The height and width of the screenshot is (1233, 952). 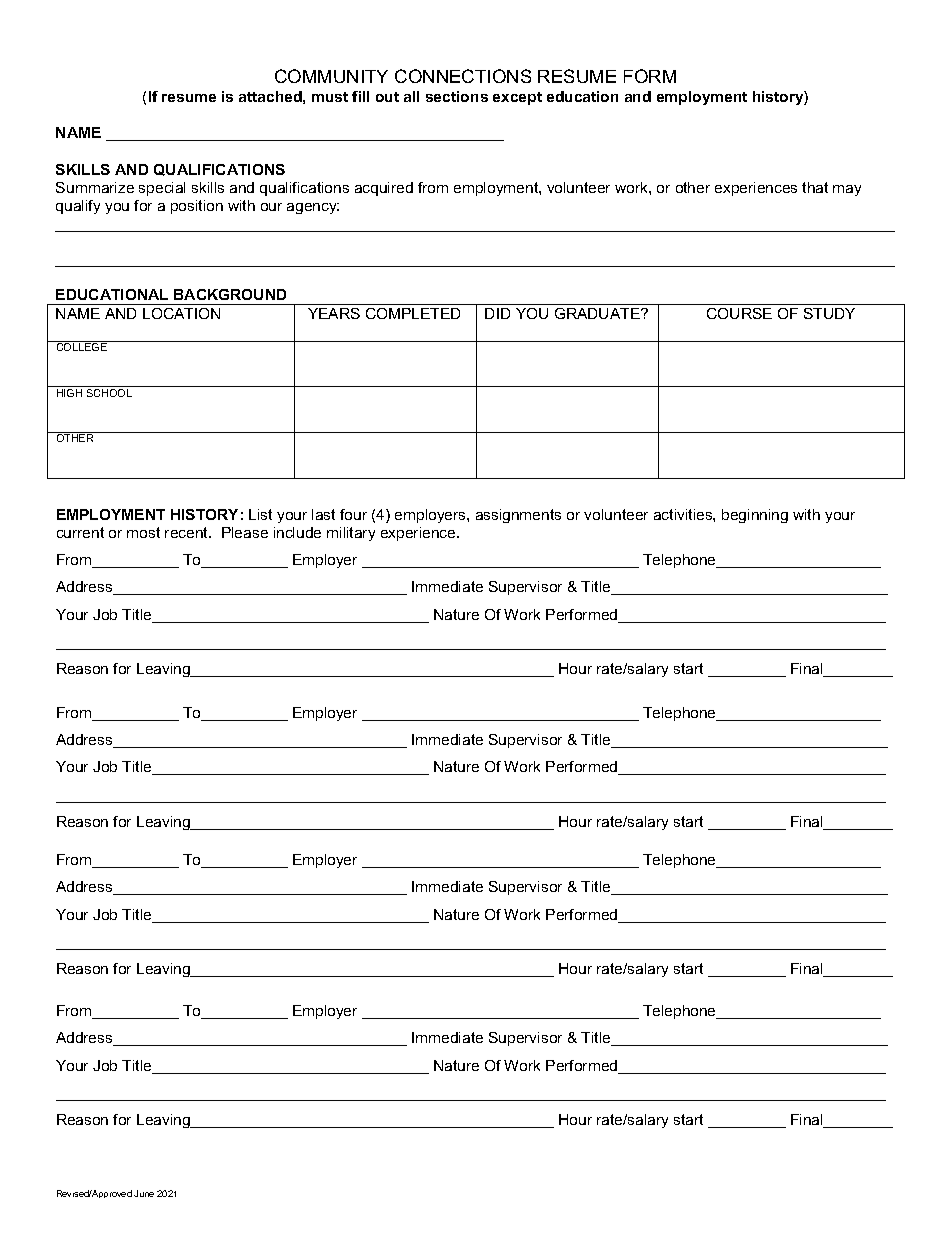 I want to click on that, so click(x=815, y=187).
